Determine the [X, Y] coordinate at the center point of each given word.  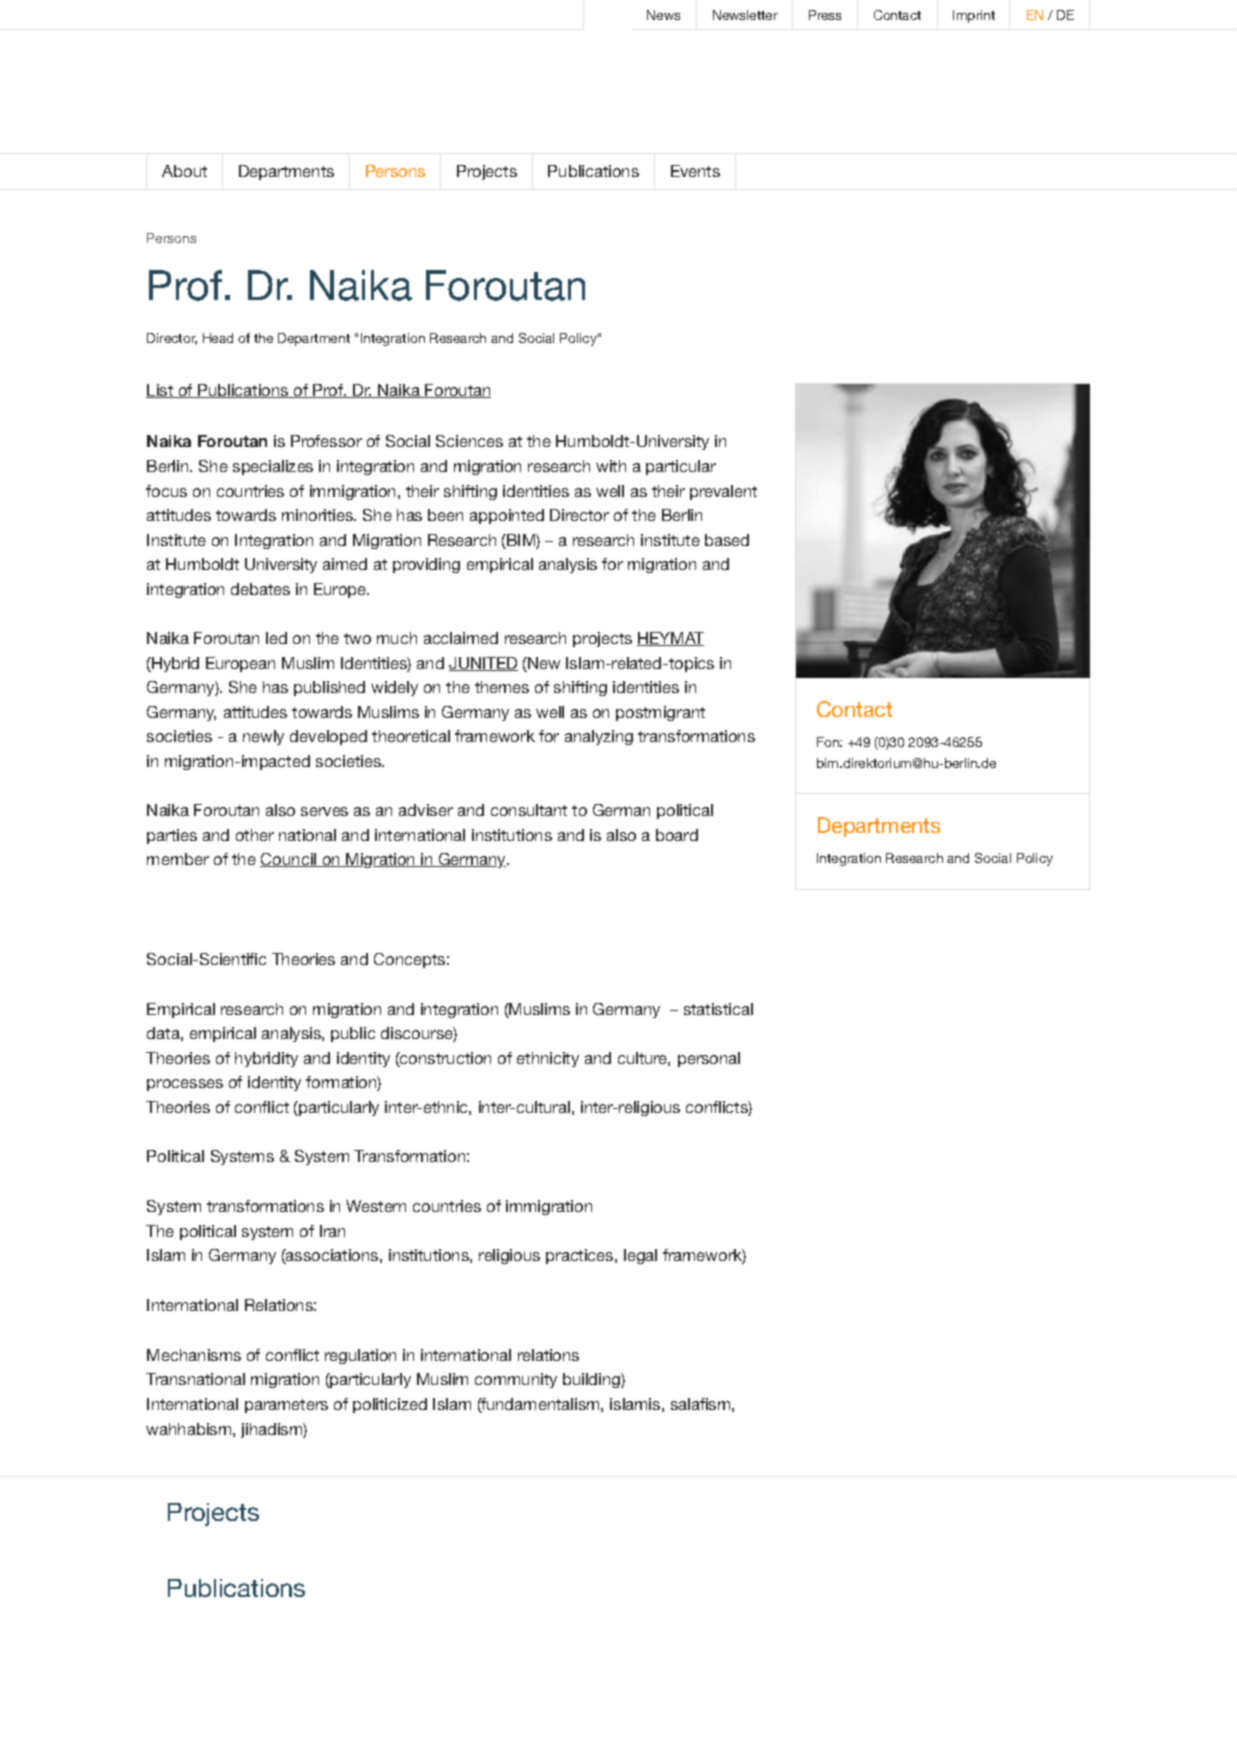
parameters [286, 1406]
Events [695, 171]
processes [185, 1085]
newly [263, 737]
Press [825, 15]
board [677, 835]
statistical [718, 1009]
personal [709, 1059]
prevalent [723, 492]
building [592, 1380]
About [184, 171]
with [611, 466]
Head [218, 338]
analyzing [599, 737]
